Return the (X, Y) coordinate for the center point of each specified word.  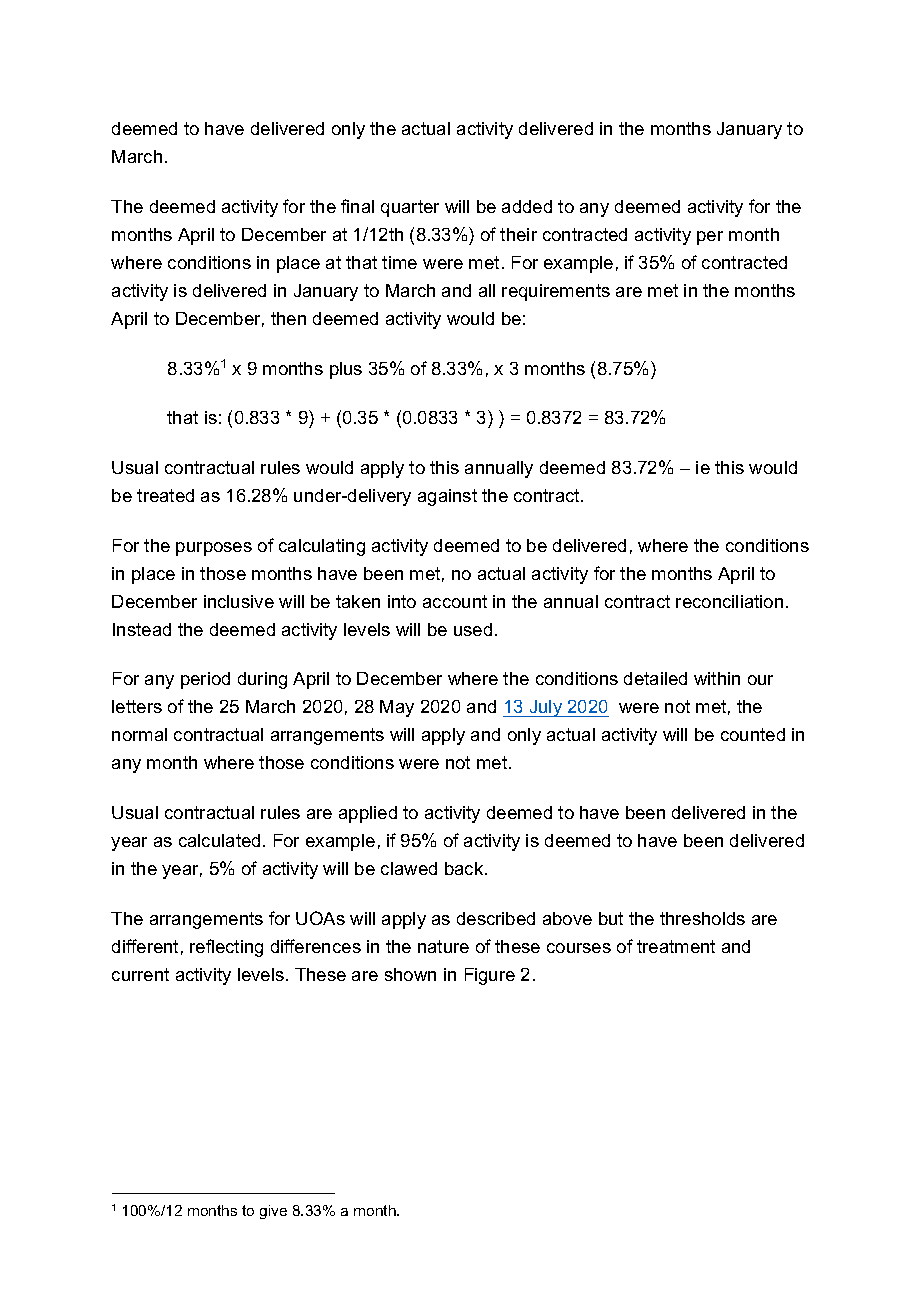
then (288, 318)
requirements (556, 292)
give (273, 1212)
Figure (490, 976)
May (397, 708)
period (205, 680)
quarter (410, 208)
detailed (655, 678)
